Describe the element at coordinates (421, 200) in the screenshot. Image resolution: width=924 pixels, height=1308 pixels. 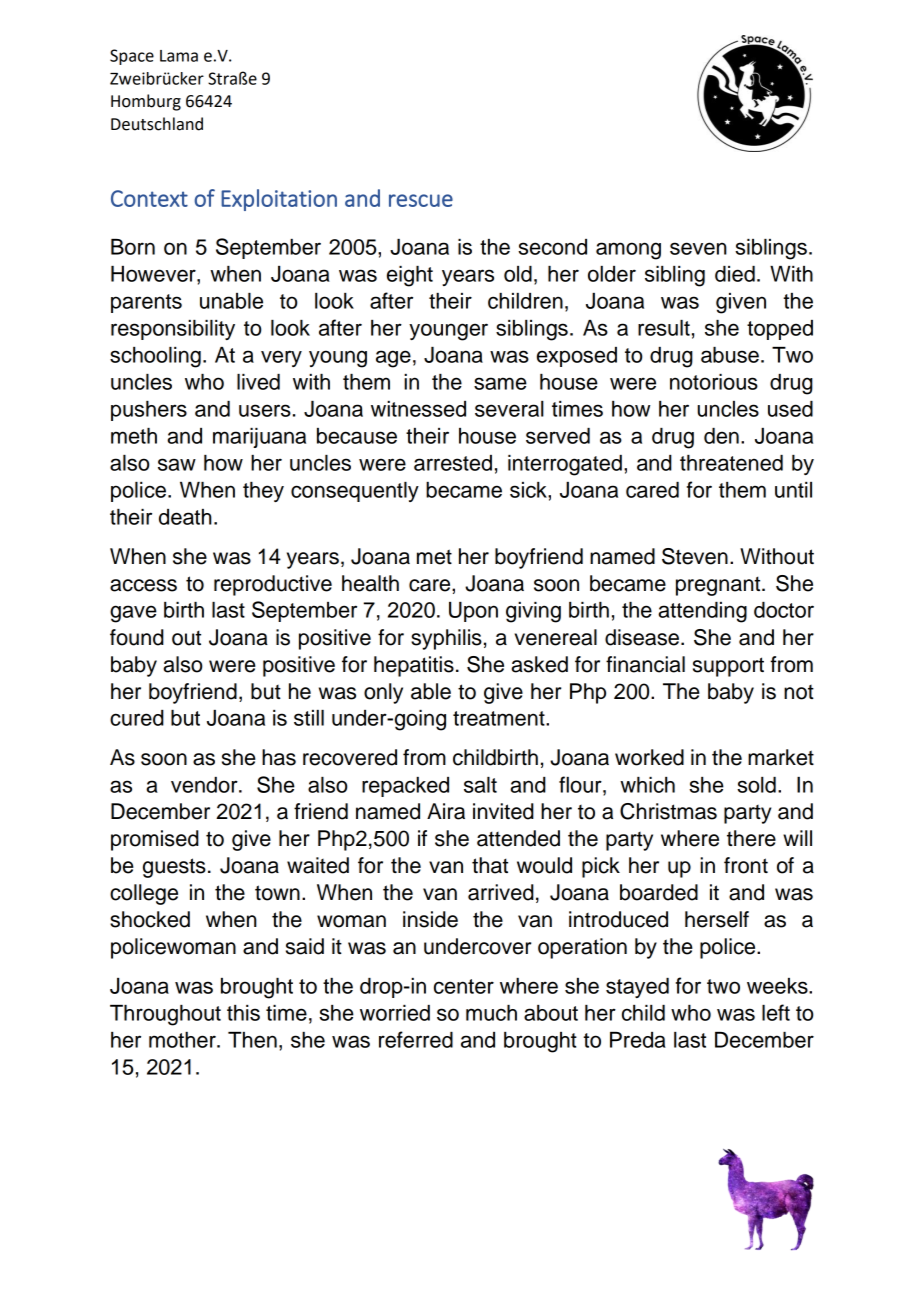
I see `rescue` at that location.
